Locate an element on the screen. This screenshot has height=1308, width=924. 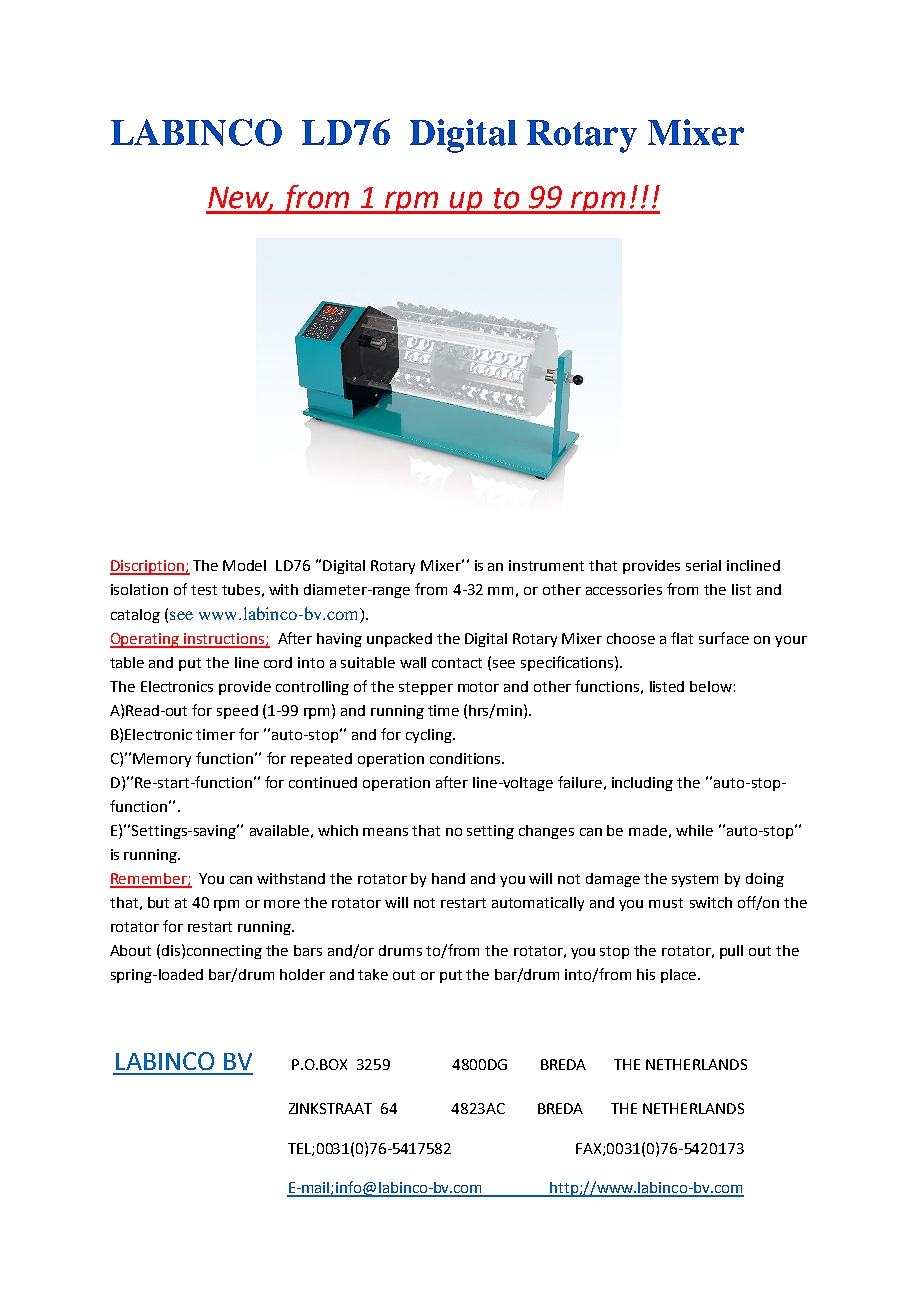
speed is located at coordinates (237, 712).
